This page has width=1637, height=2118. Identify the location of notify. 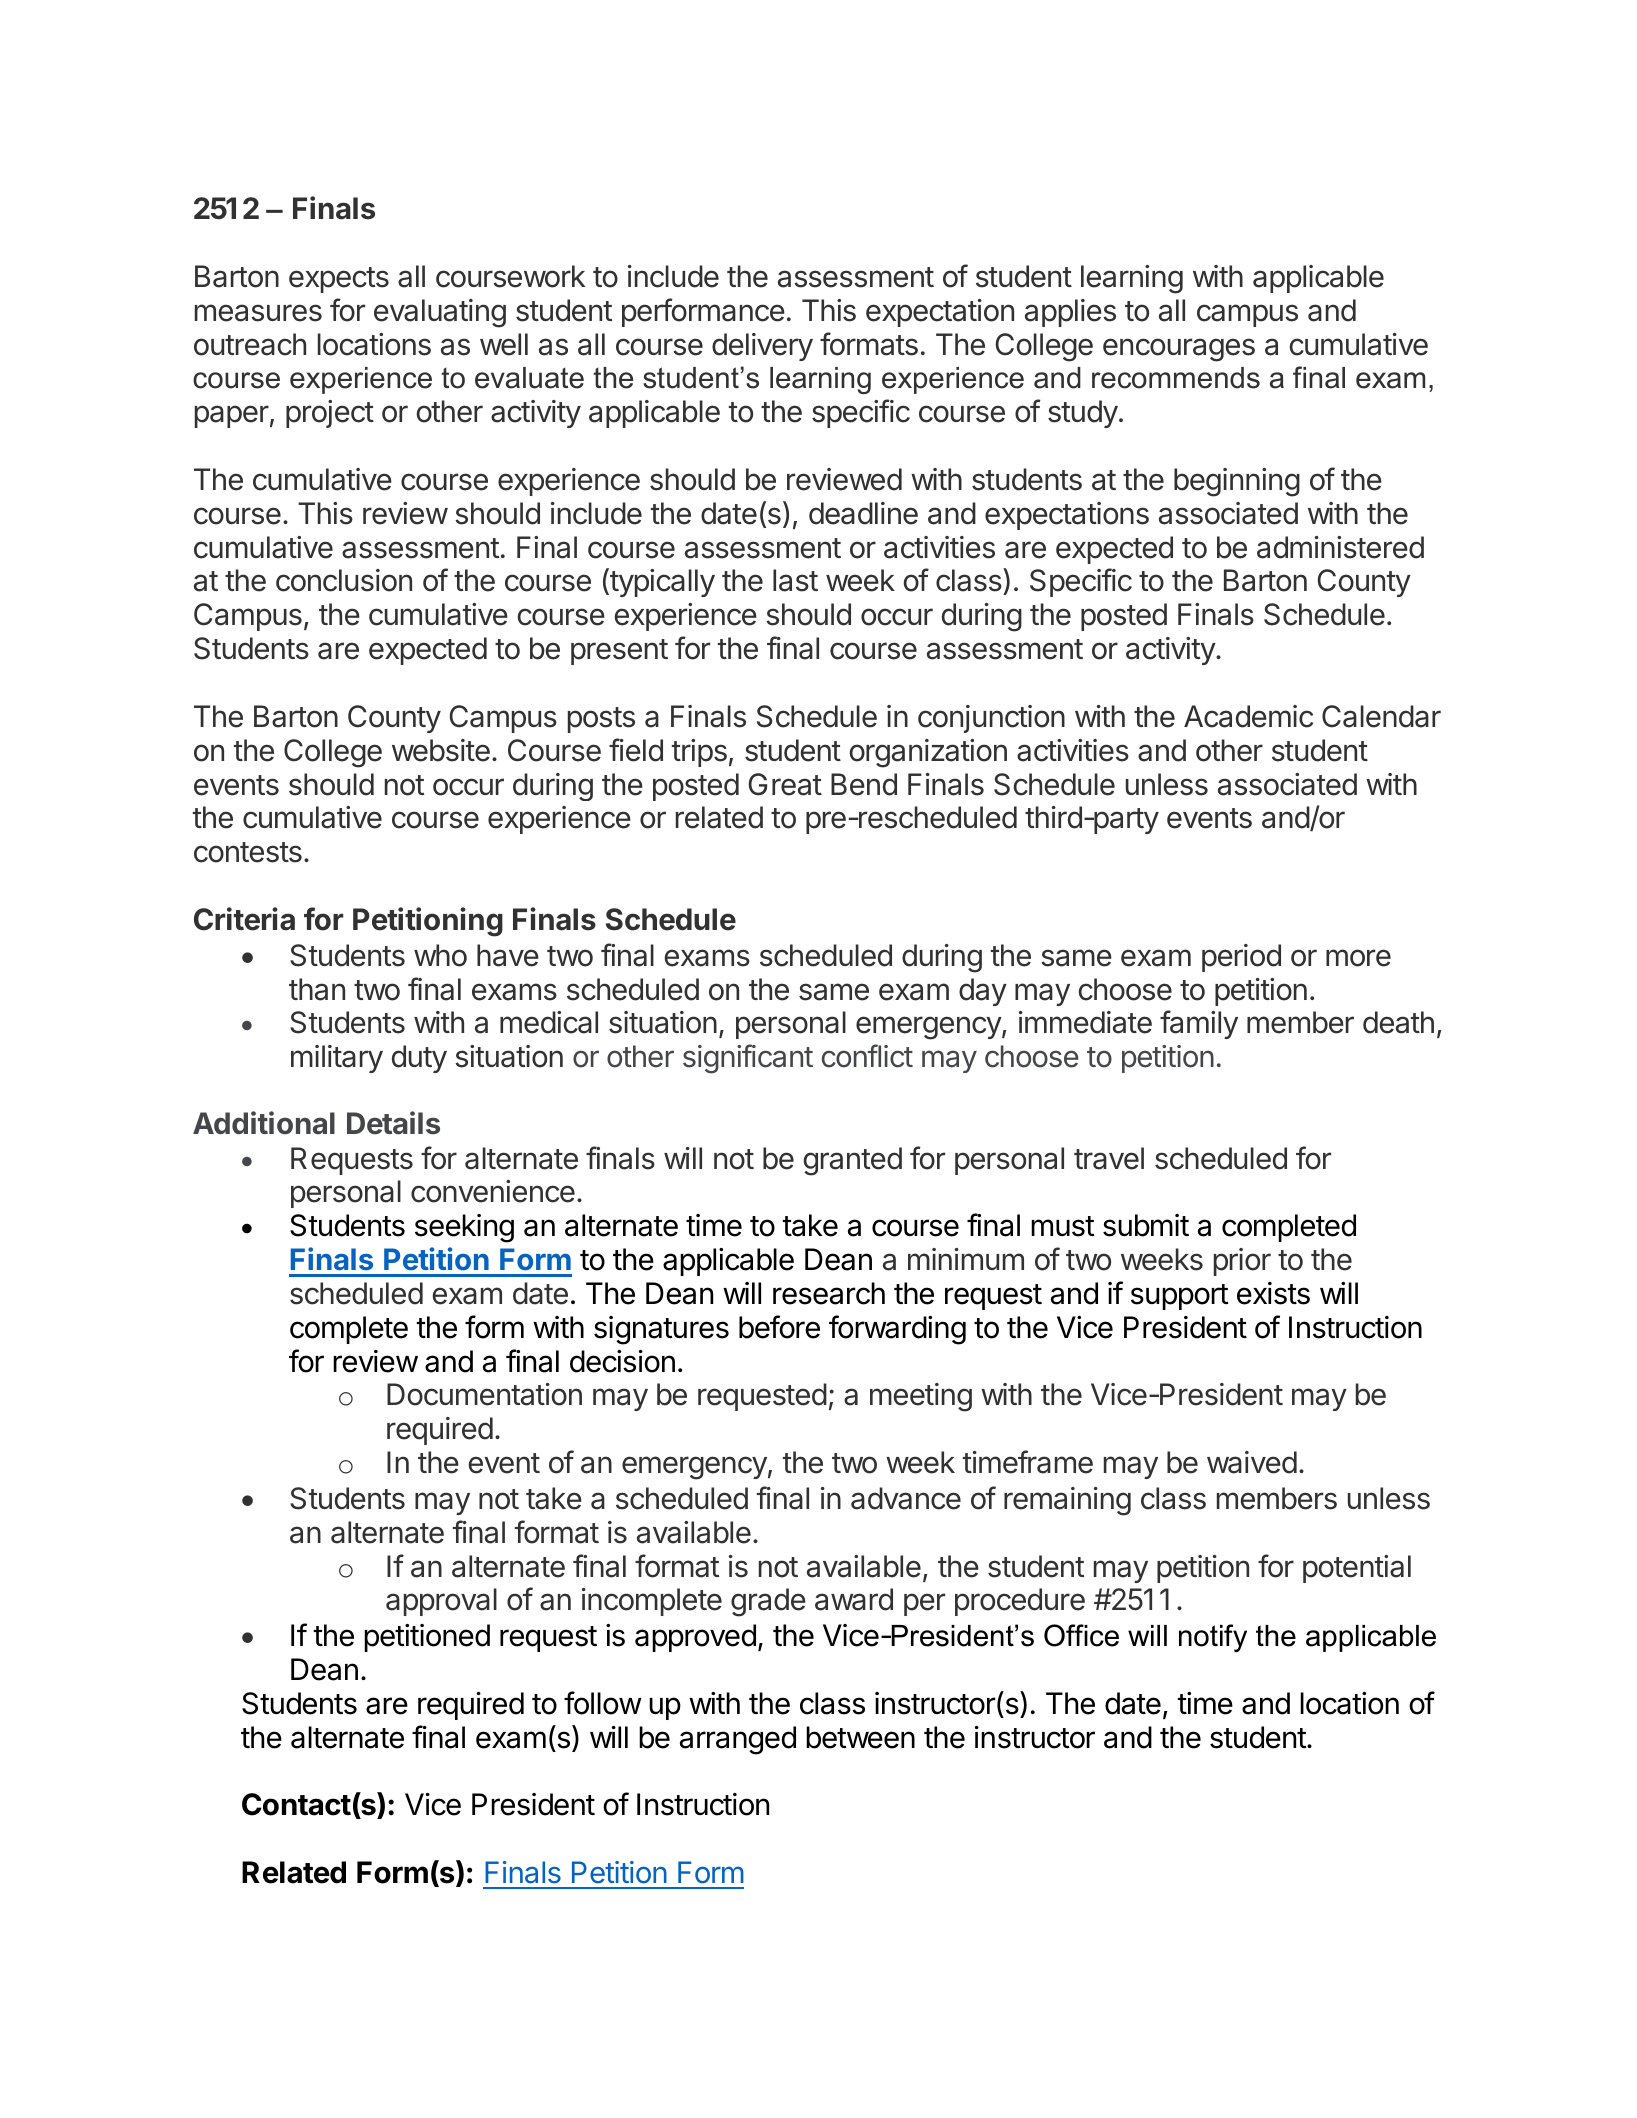
(1213, 1638).
